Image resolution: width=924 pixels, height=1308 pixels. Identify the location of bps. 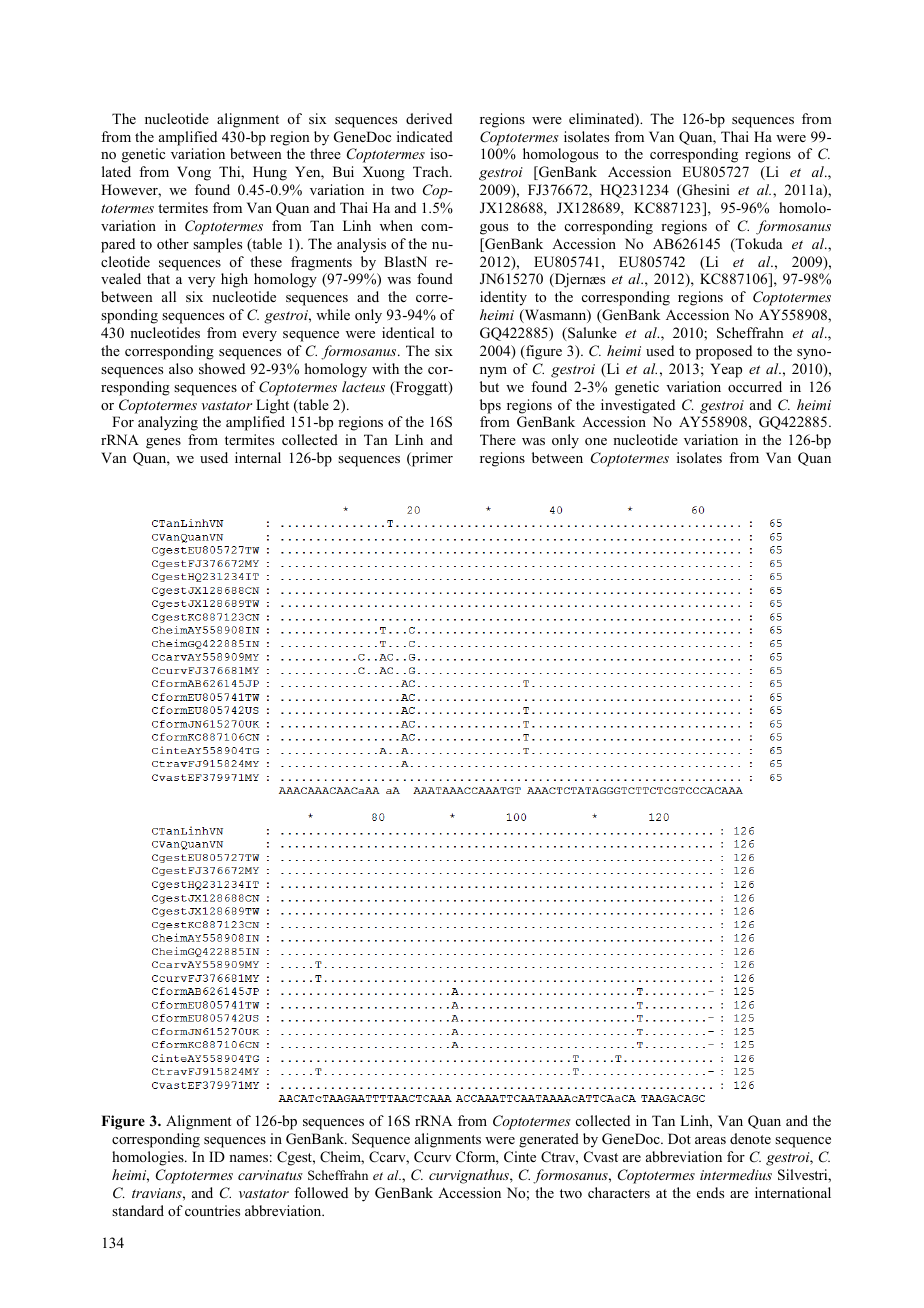
(490, 406).
